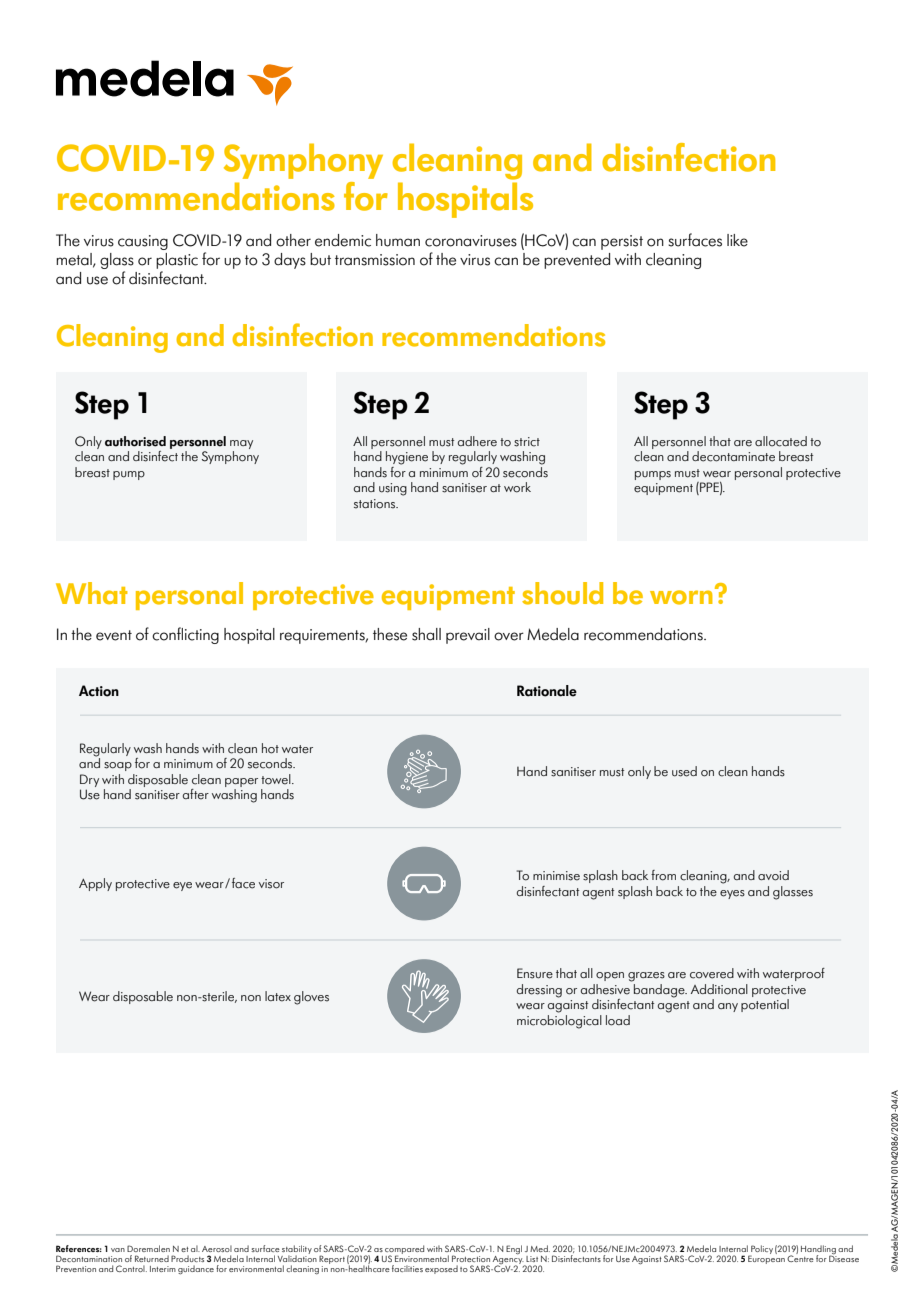  Describe the element at coordinates (684, 771) in the screenshot. I see `used` at that location.
